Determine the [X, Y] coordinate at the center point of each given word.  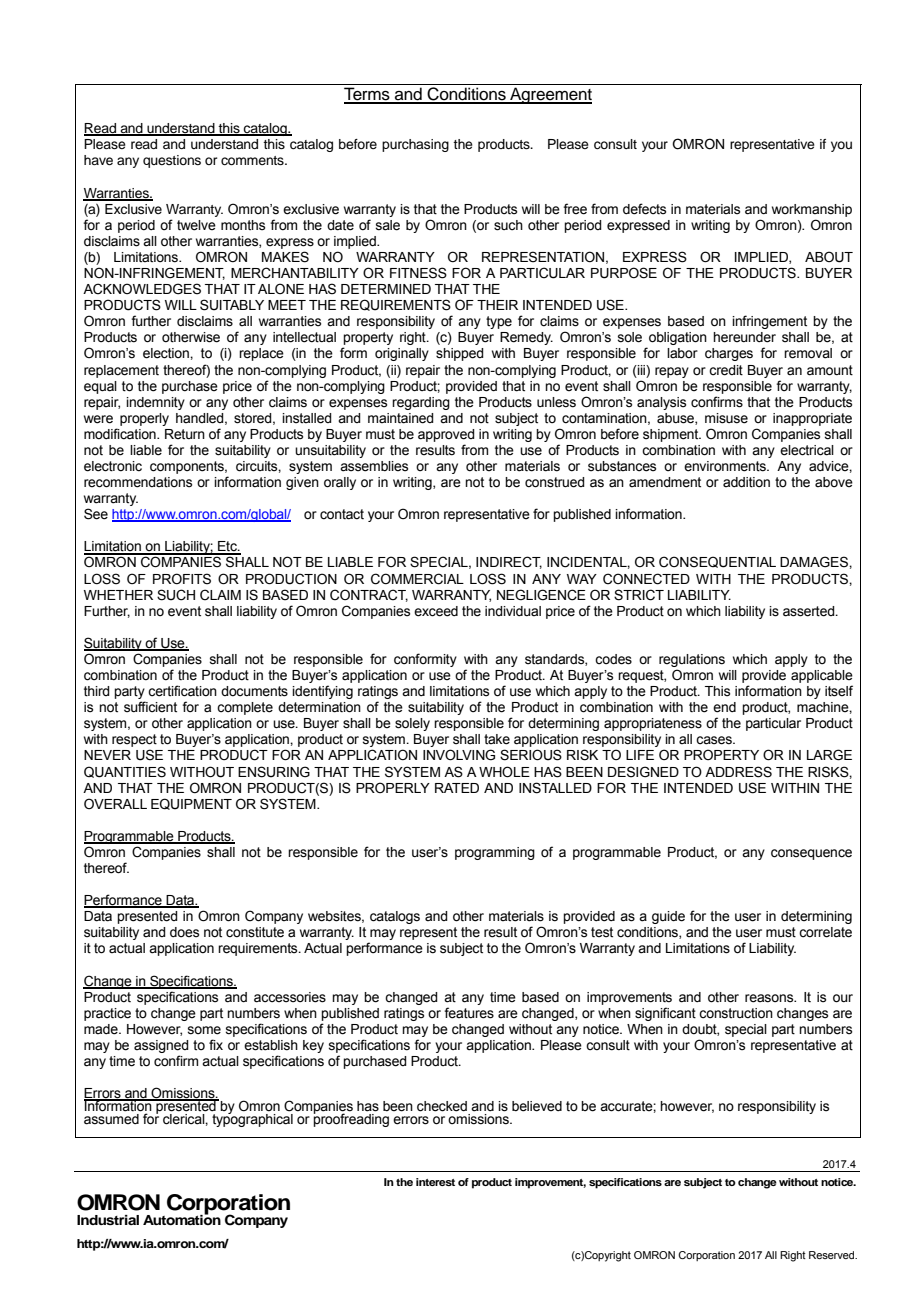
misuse [726, 418]
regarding [421, 403]
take [497, 739]
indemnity [155, 403]
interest [435, 1182]
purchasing [415, 145]
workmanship [812, 210]
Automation [182, 1219]
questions [172, 161]
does [184, 932]
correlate [825, 932]
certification [182, 691]
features [469, 1013]
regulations [692, 660]
